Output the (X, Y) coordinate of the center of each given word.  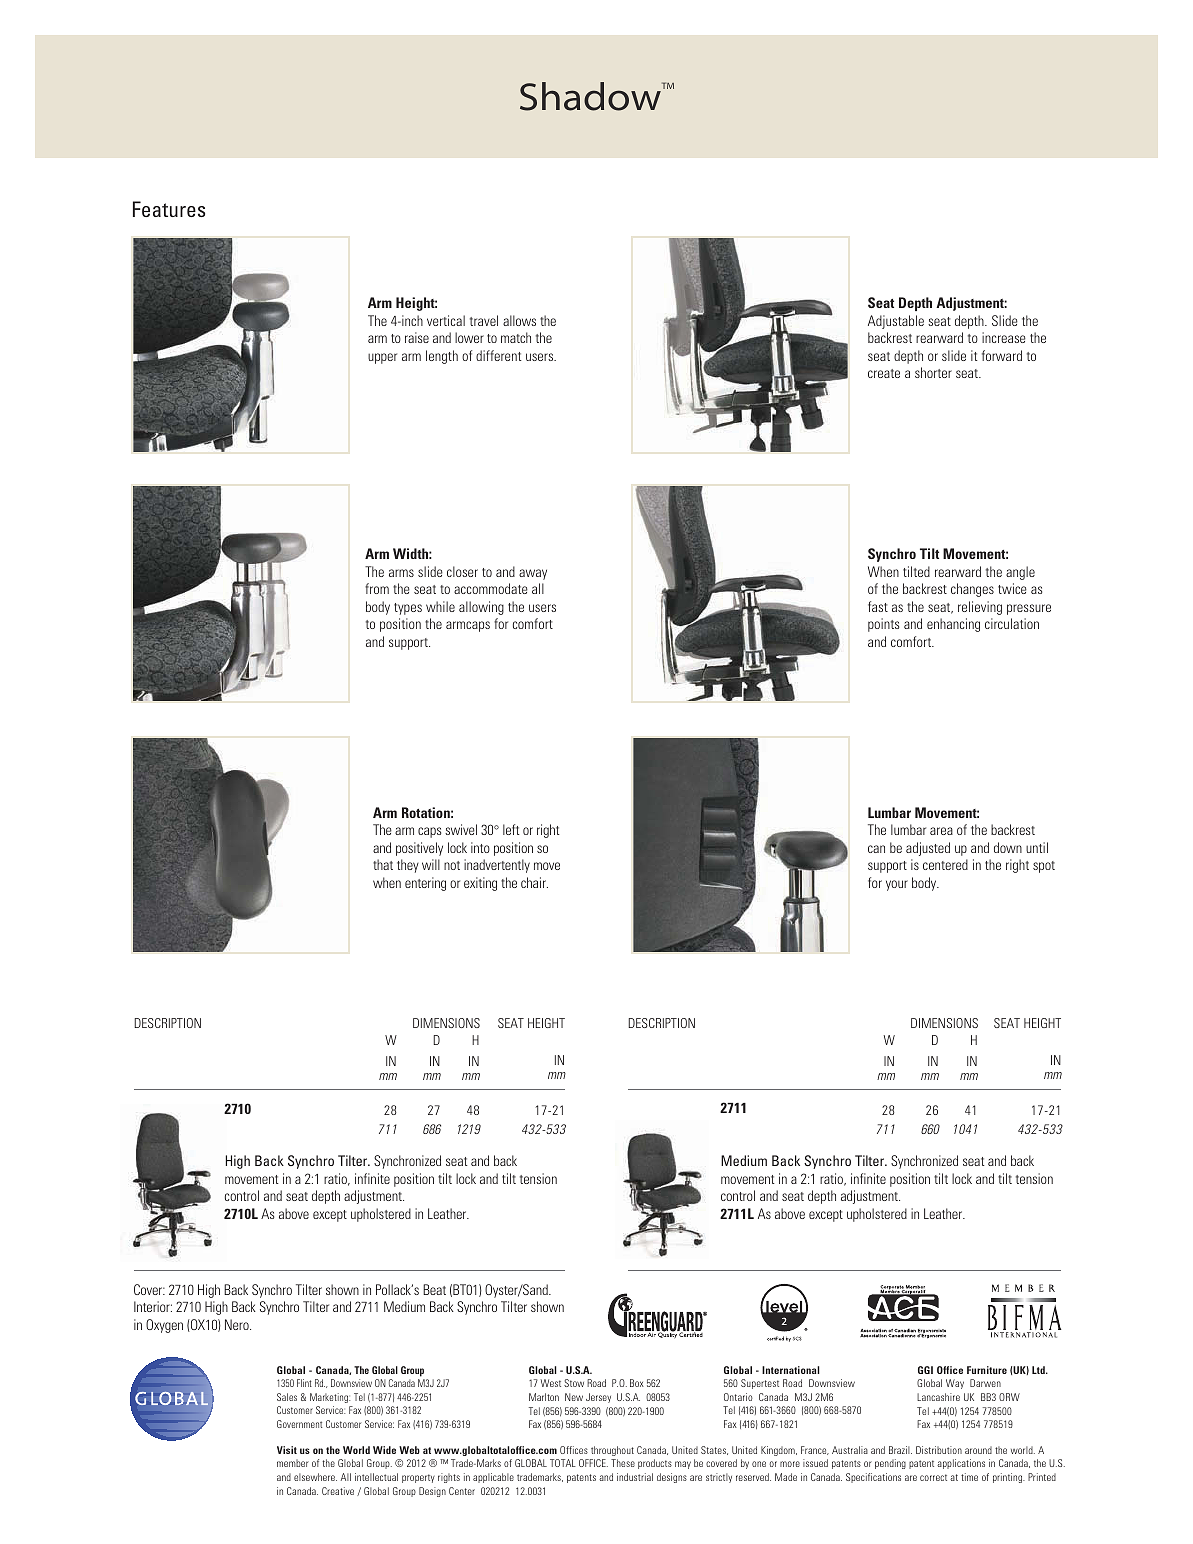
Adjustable (896, 322)
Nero (238, 1324)
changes (972, 590)
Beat (434, 1289)
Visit (287, 1450)
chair (534, 882)
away (533, 574)
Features (169, 209)
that (383, 864)
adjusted (928, 849)
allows (519, 320)
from (377, 588)
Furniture (987, 1370)
